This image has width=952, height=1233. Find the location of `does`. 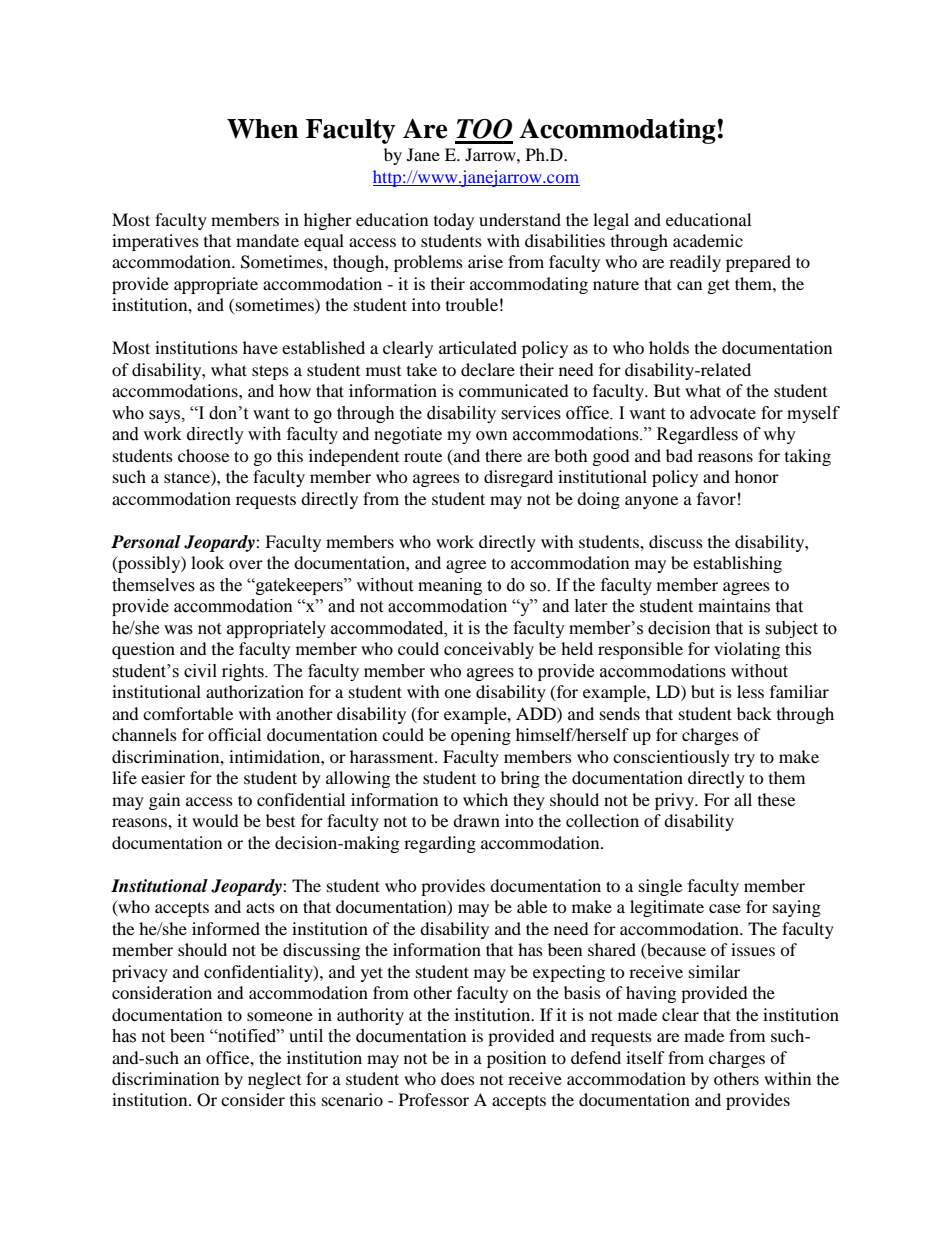

does is located at coordinates (458, 1078).
